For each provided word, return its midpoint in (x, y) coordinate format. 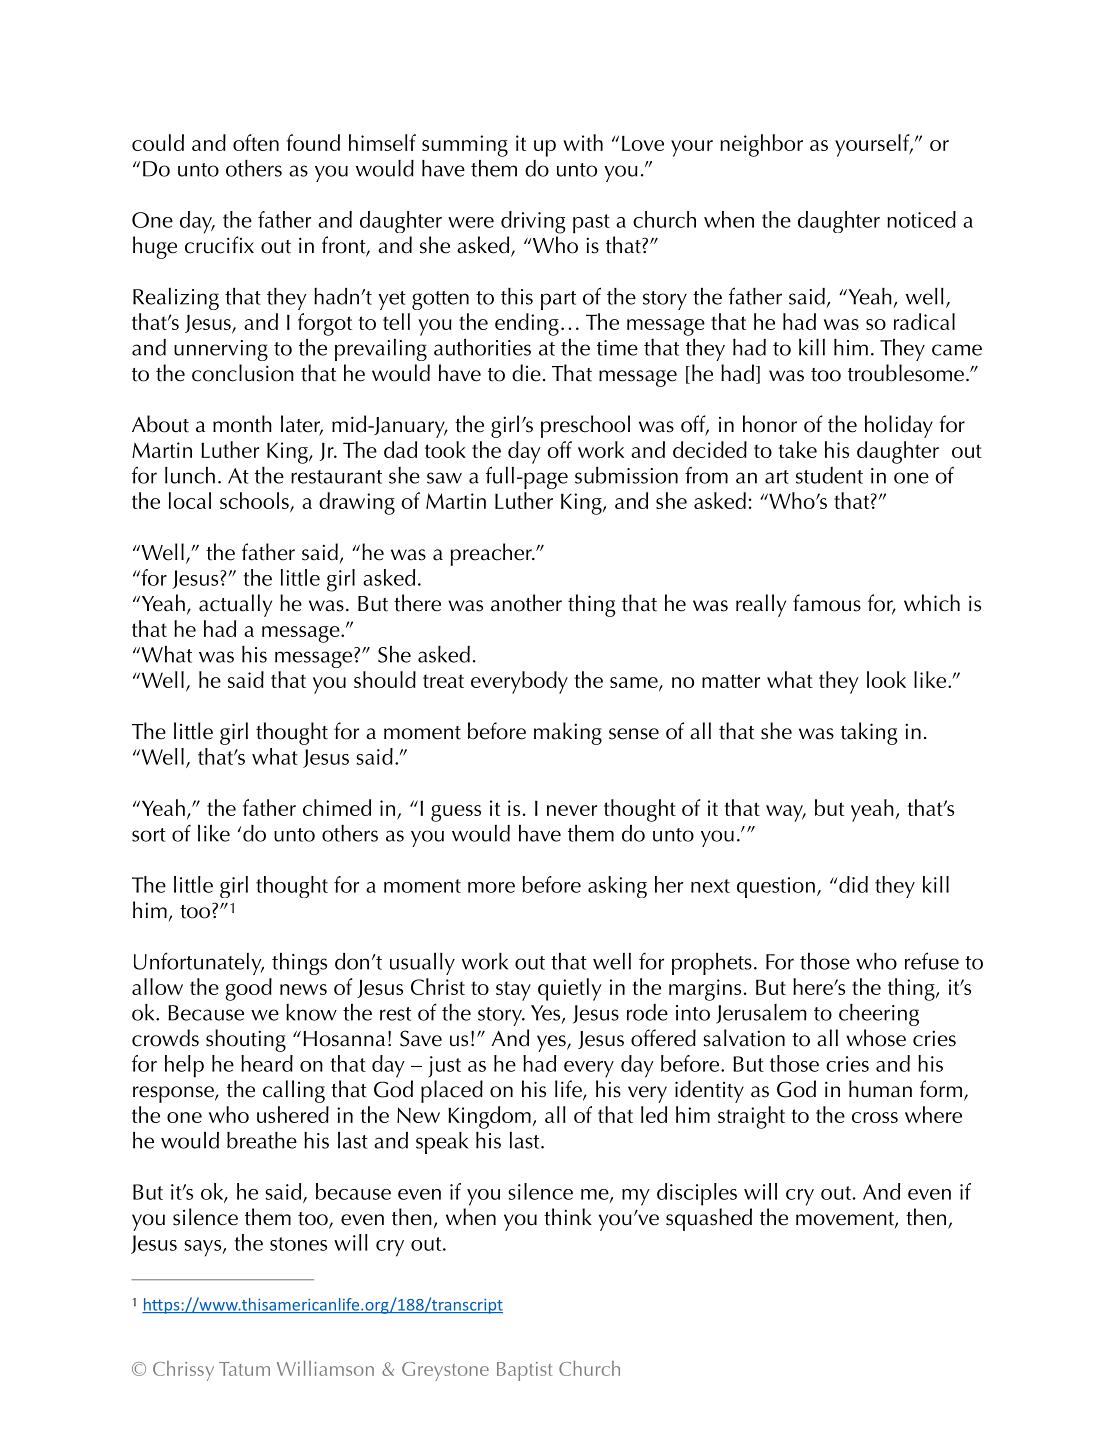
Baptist (525, 1371)
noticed (921, 219)
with (583, 142)
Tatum (244, 1369)
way (786, 813)
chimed (337, 807)
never (572, 810)
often (256, 142)
